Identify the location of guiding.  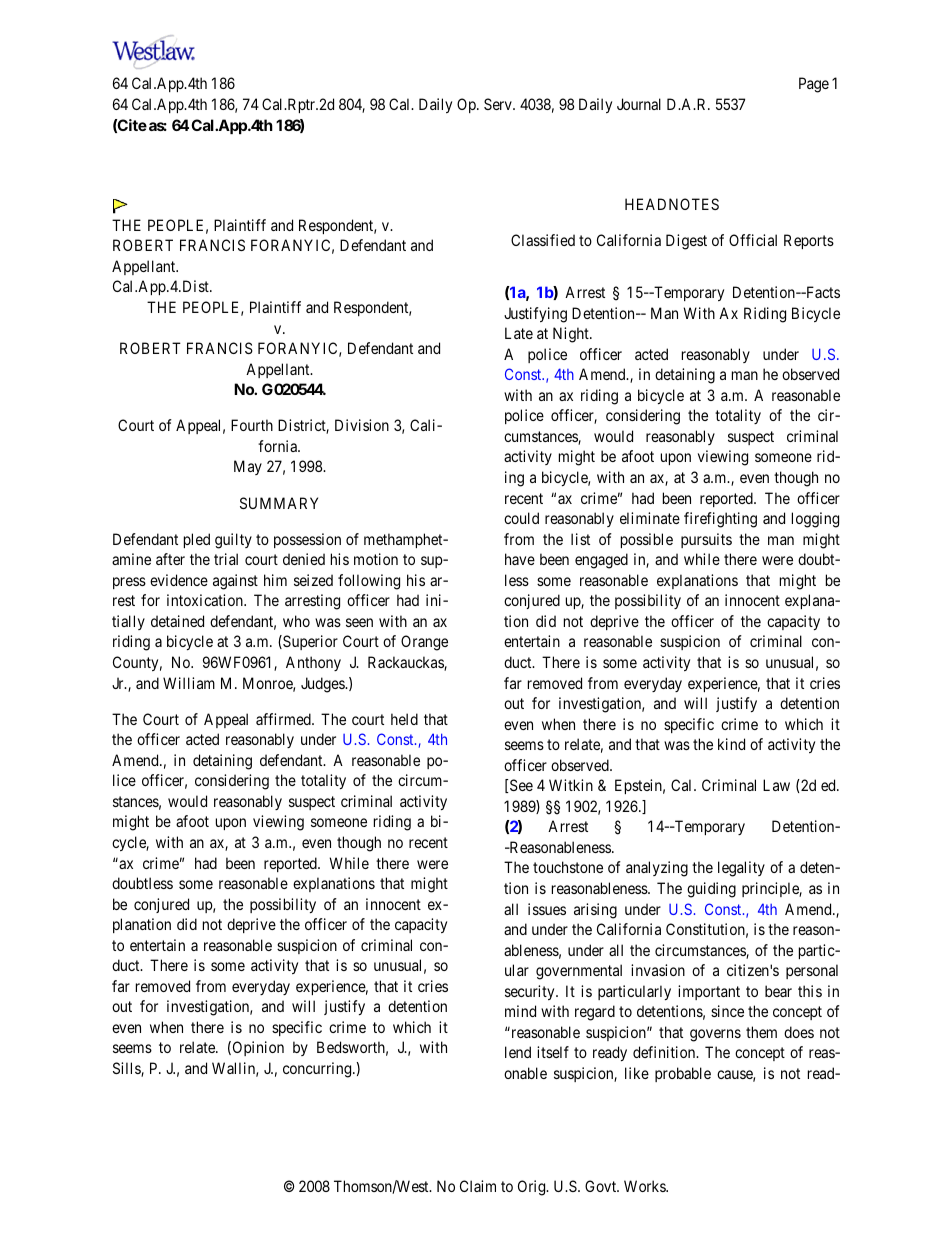
(711, 890).
